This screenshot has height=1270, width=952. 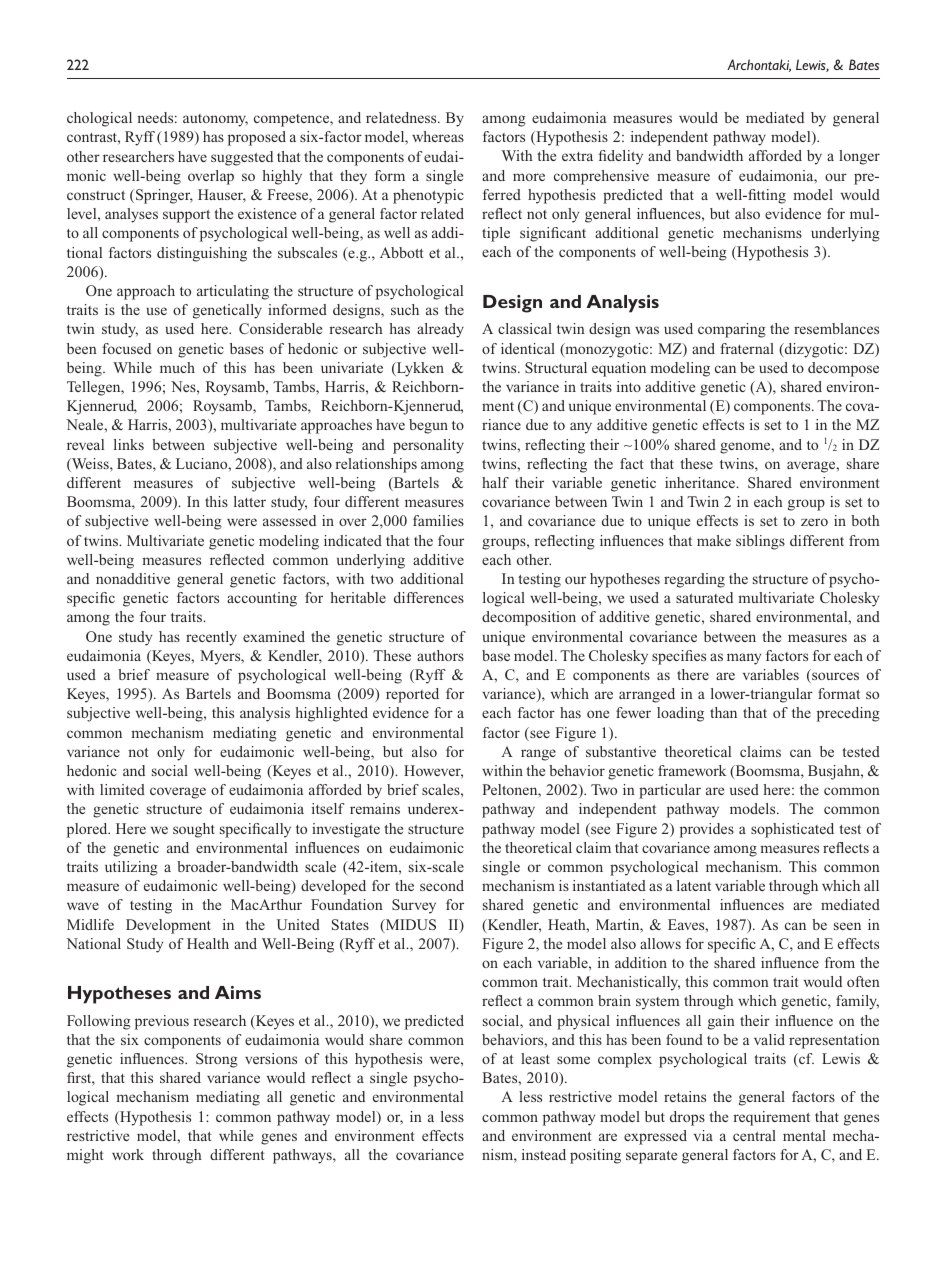 What do you see at coordinates (440, 655) in the screenshot?
I see `authors` at bounding box center [440, 655].
